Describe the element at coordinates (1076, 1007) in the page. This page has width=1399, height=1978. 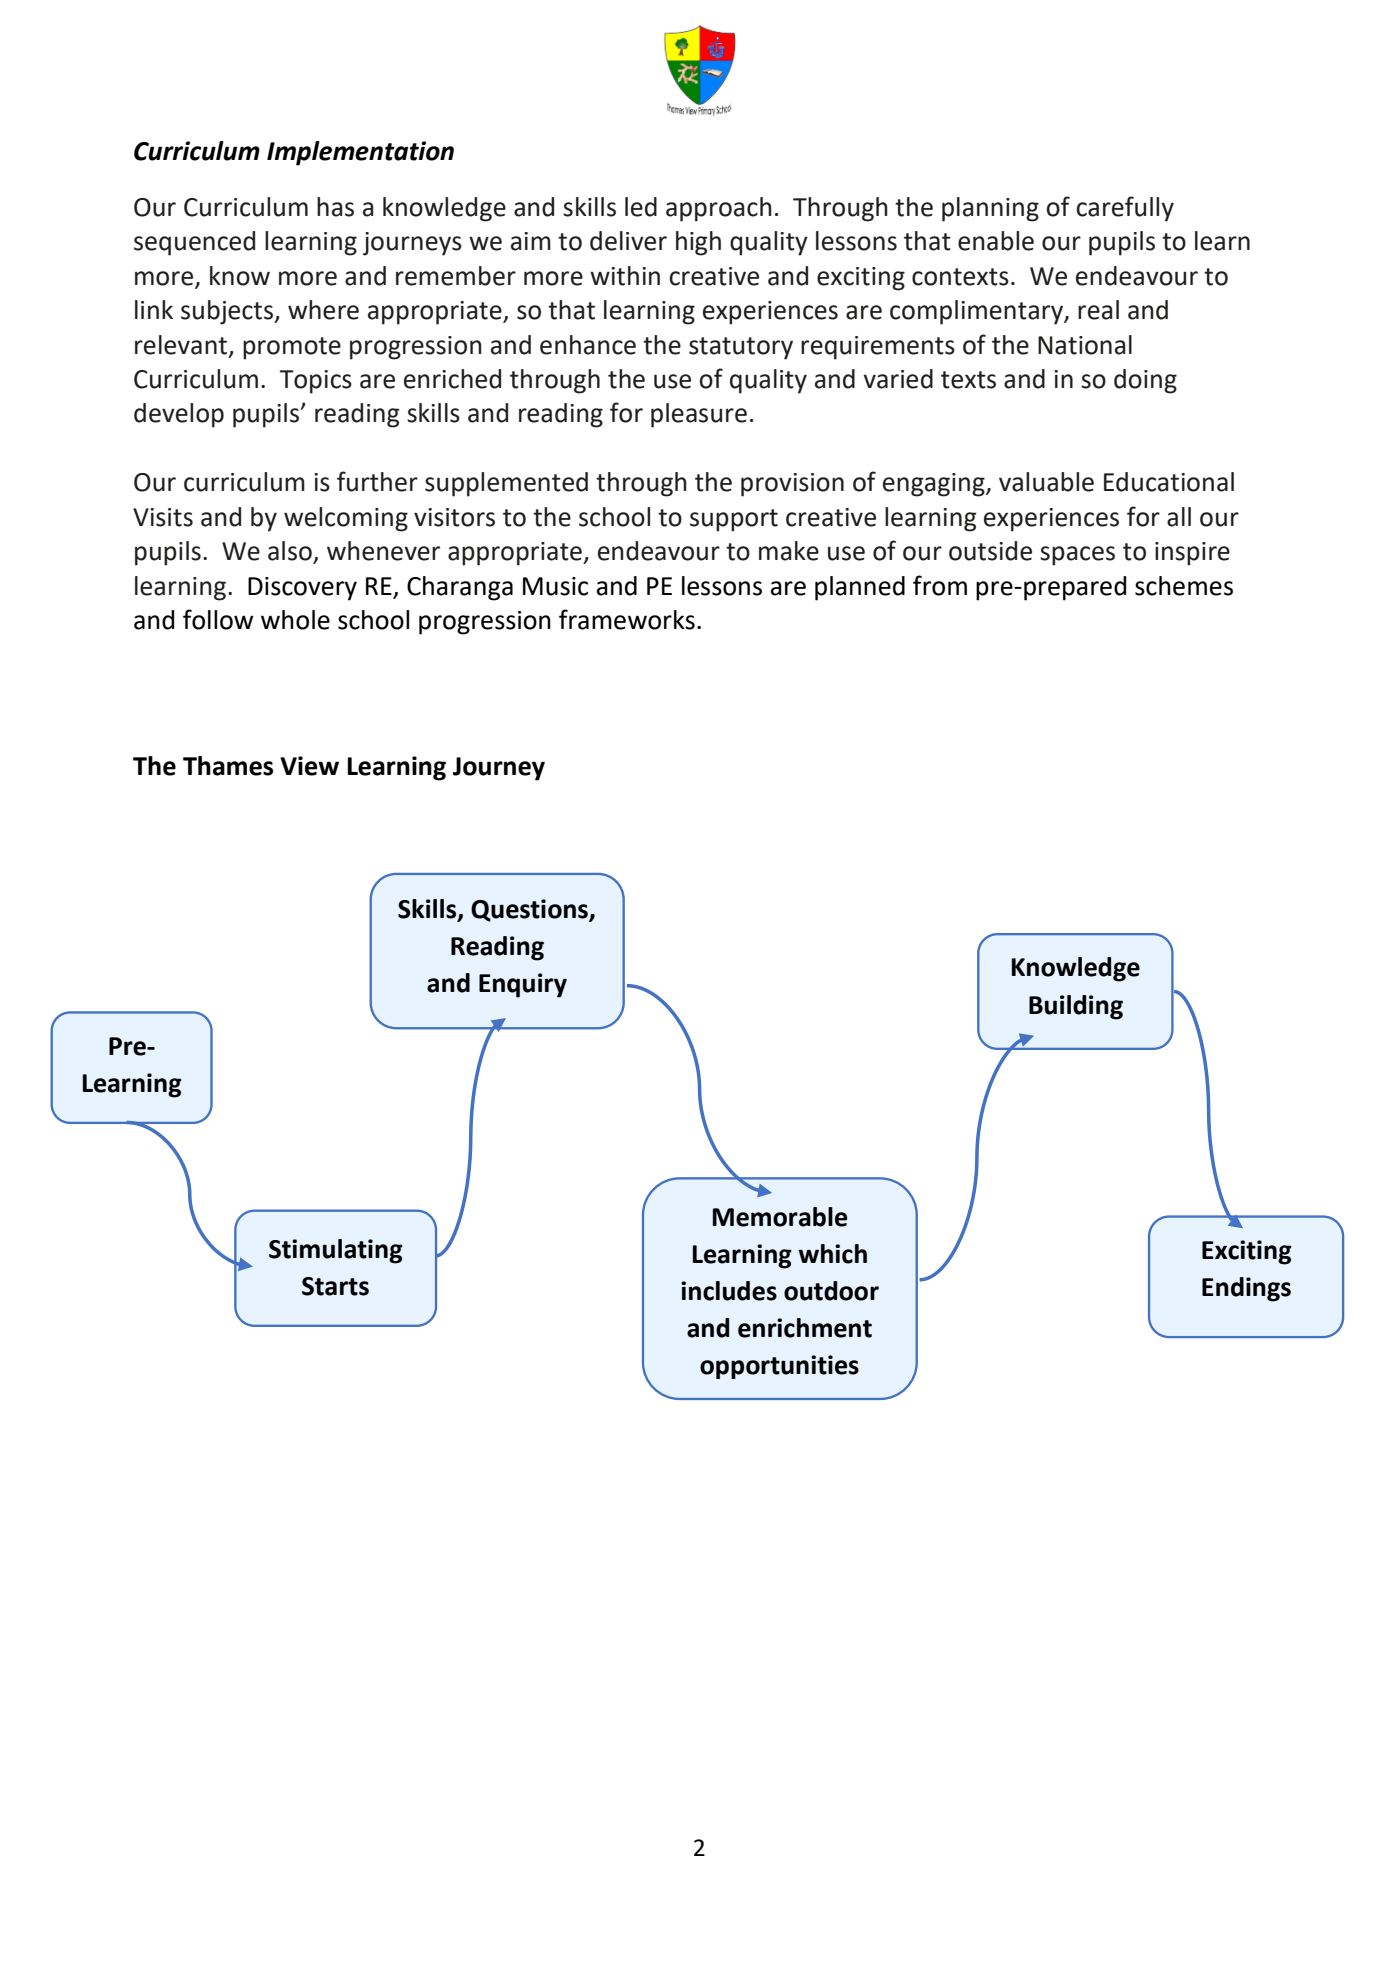
I see `Building` at that location.
